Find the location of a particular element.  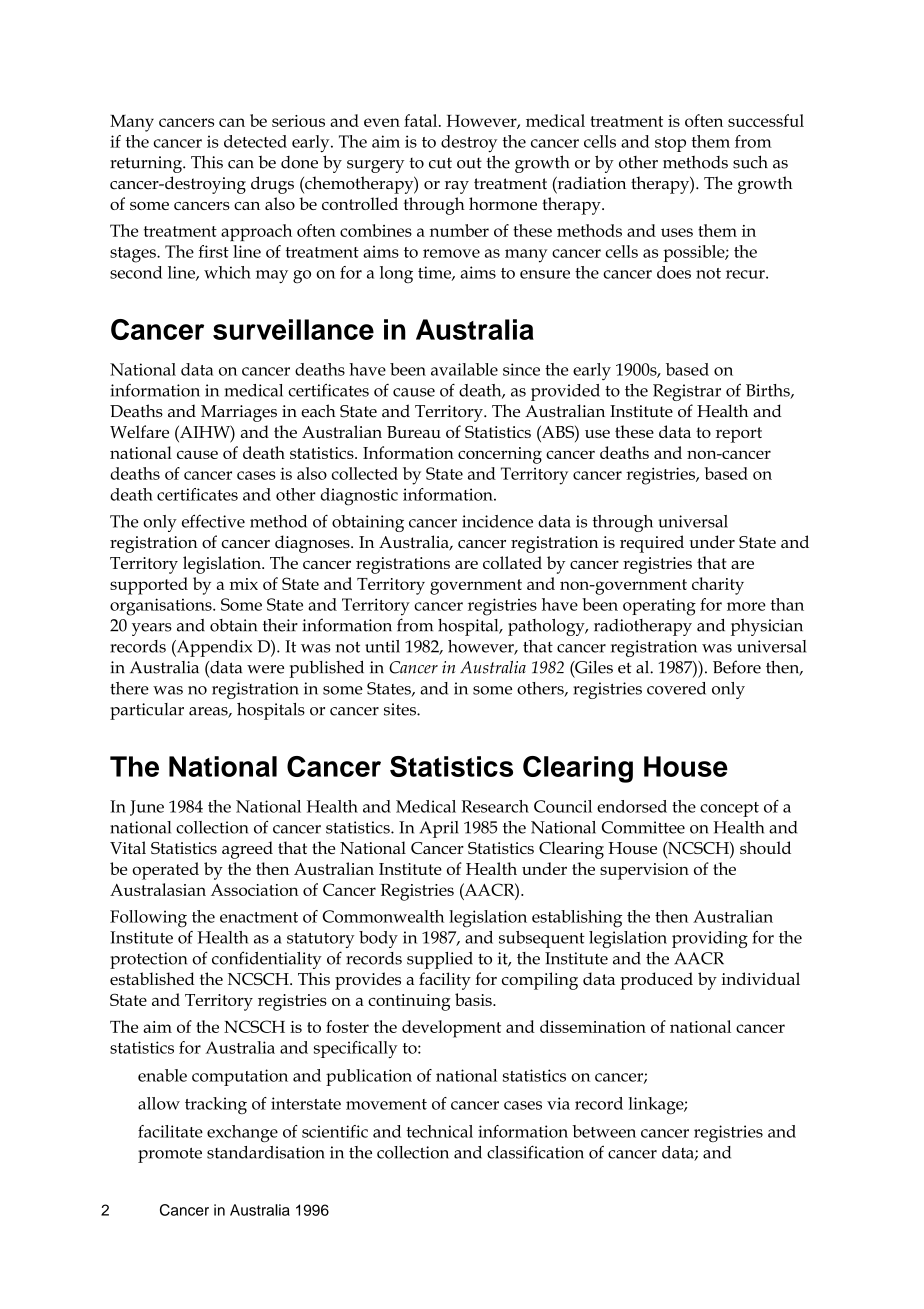

tracking is located at coordinates (216, 1106).
